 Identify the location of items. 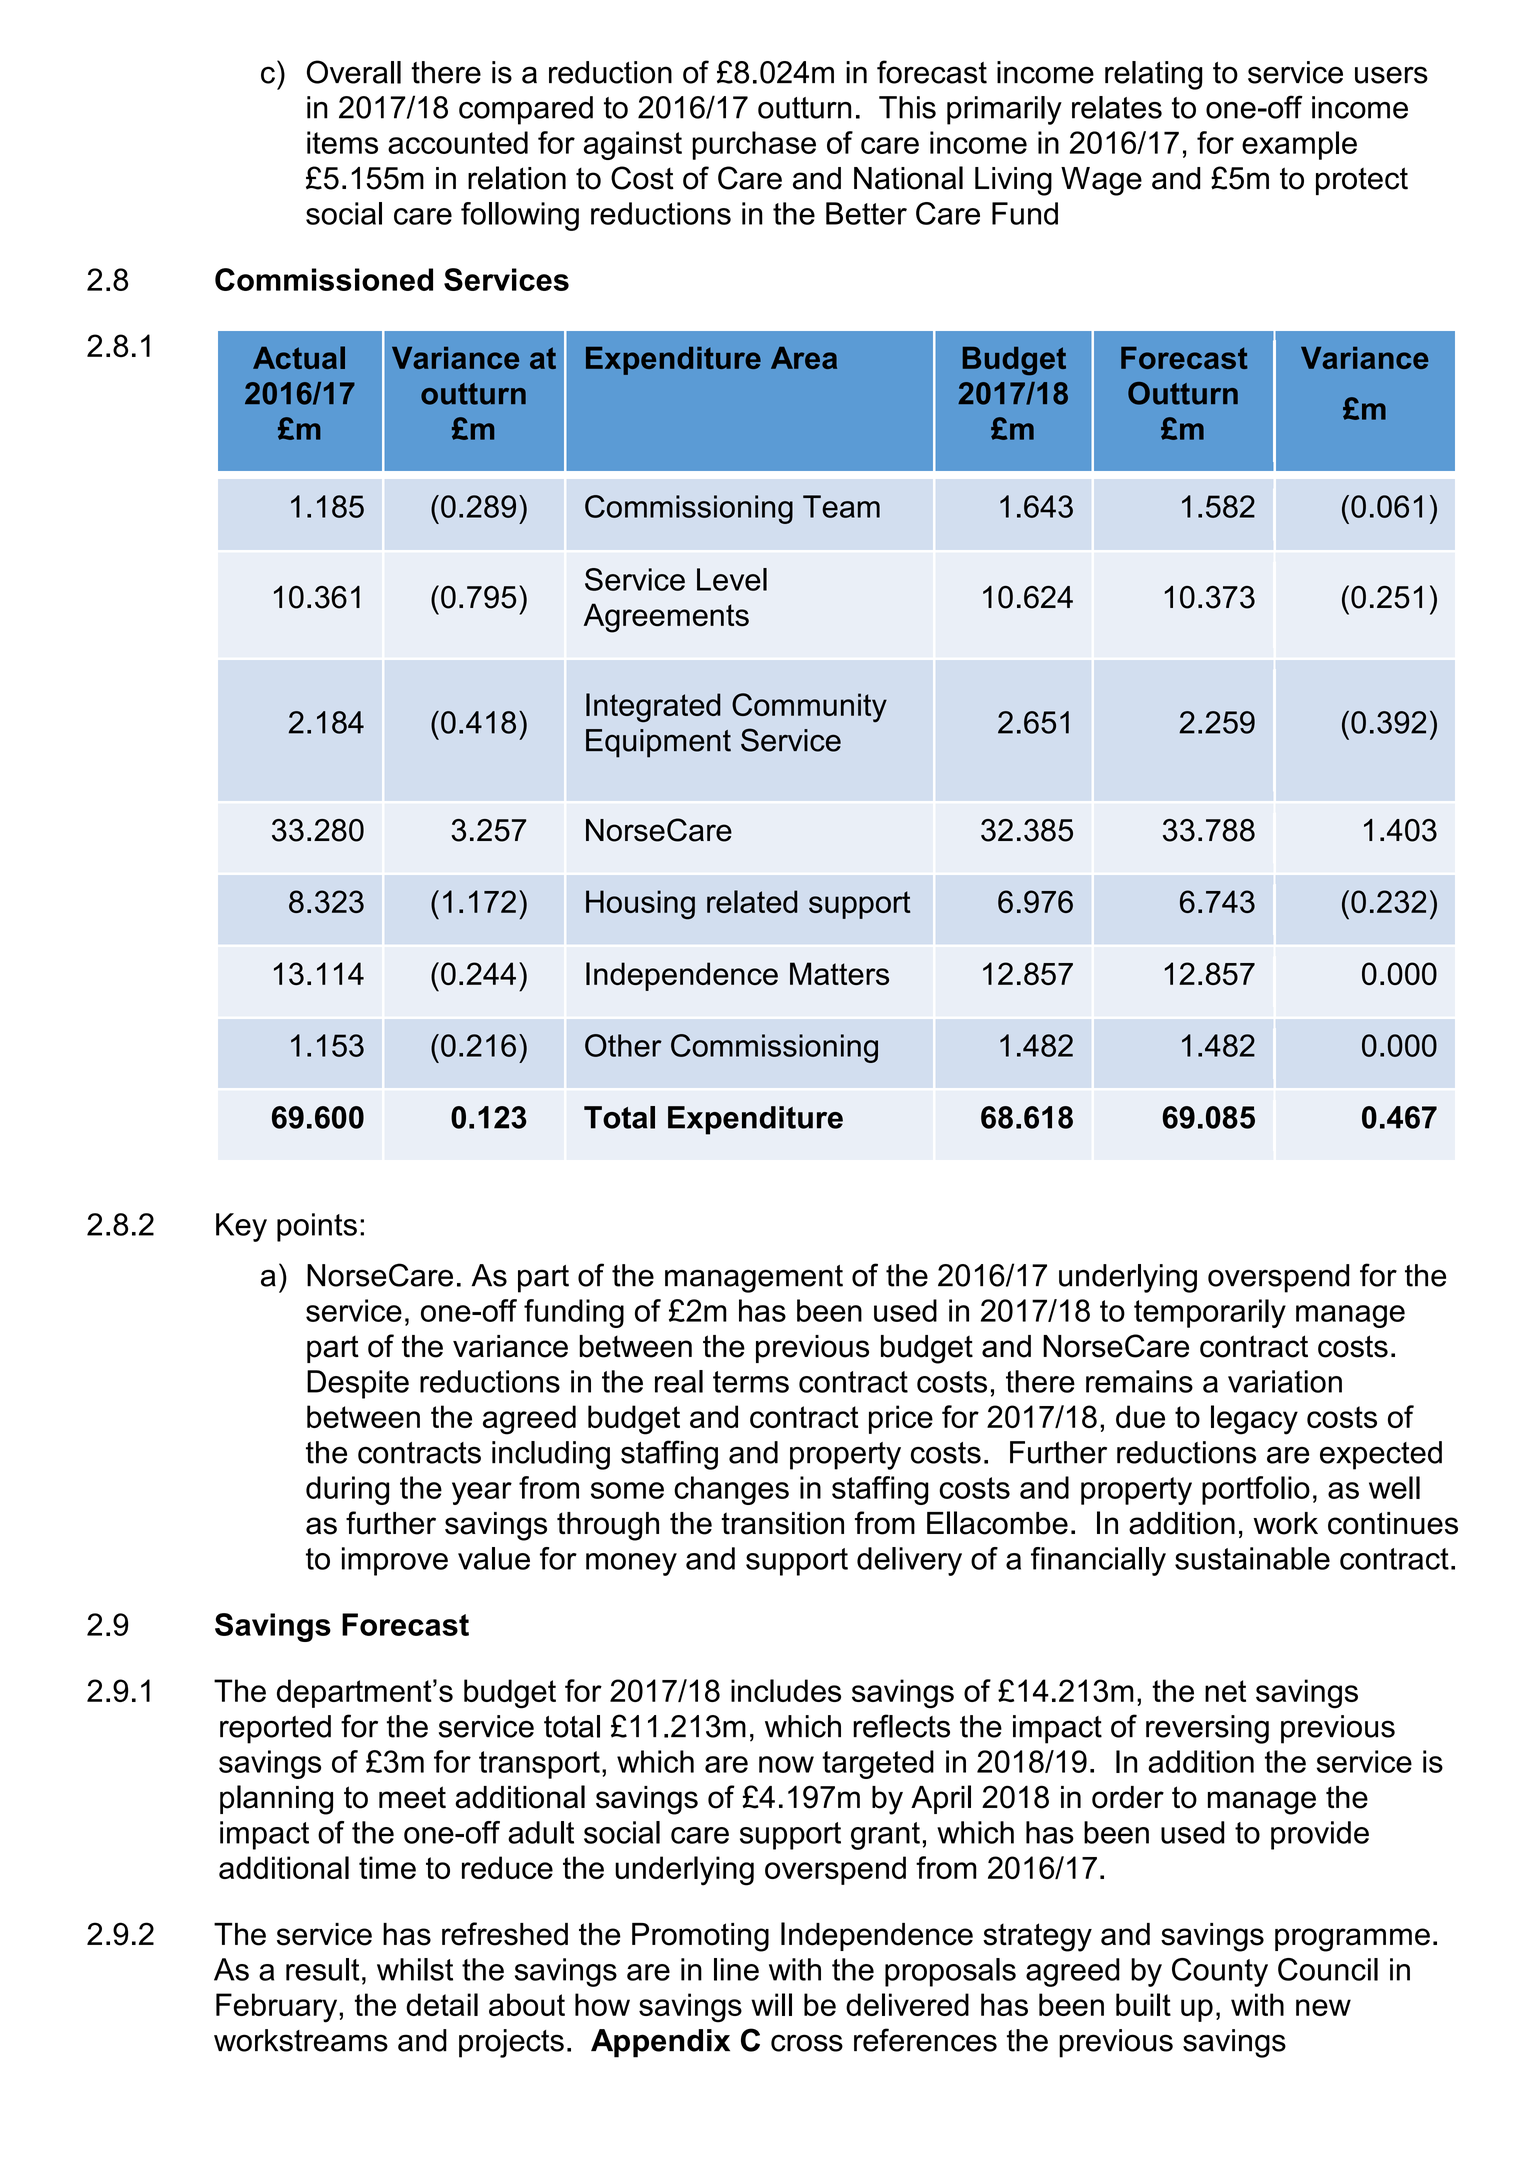
(342, 142).
